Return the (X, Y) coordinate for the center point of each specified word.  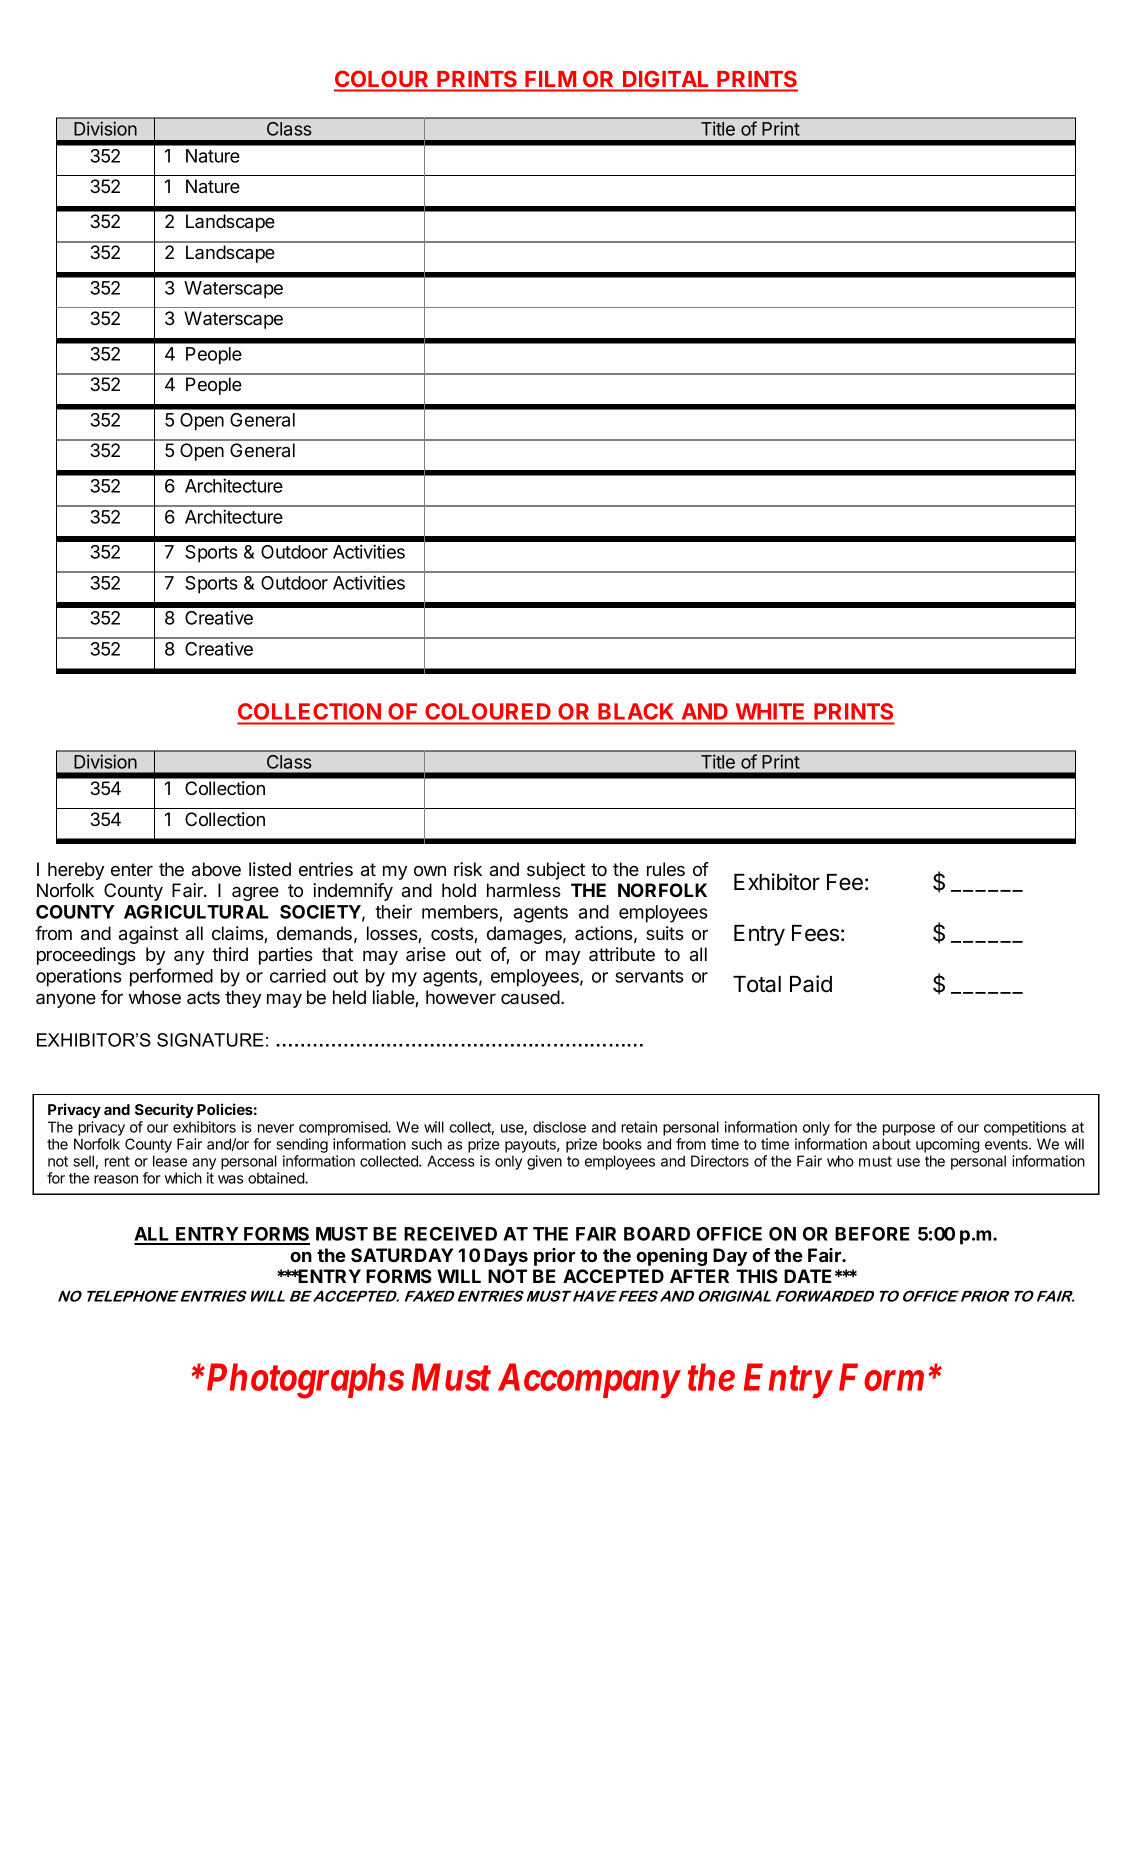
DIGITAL (665, 79)
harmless (524, 890)
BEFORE (872, 1234)
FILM (551, 79)
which (183, 1178)
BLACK (636, 711)
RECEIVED (450, 1234)
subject (556, 871)
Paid (811, 984)
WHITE (770, 711)
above (216, 869)
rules (666, 869)
